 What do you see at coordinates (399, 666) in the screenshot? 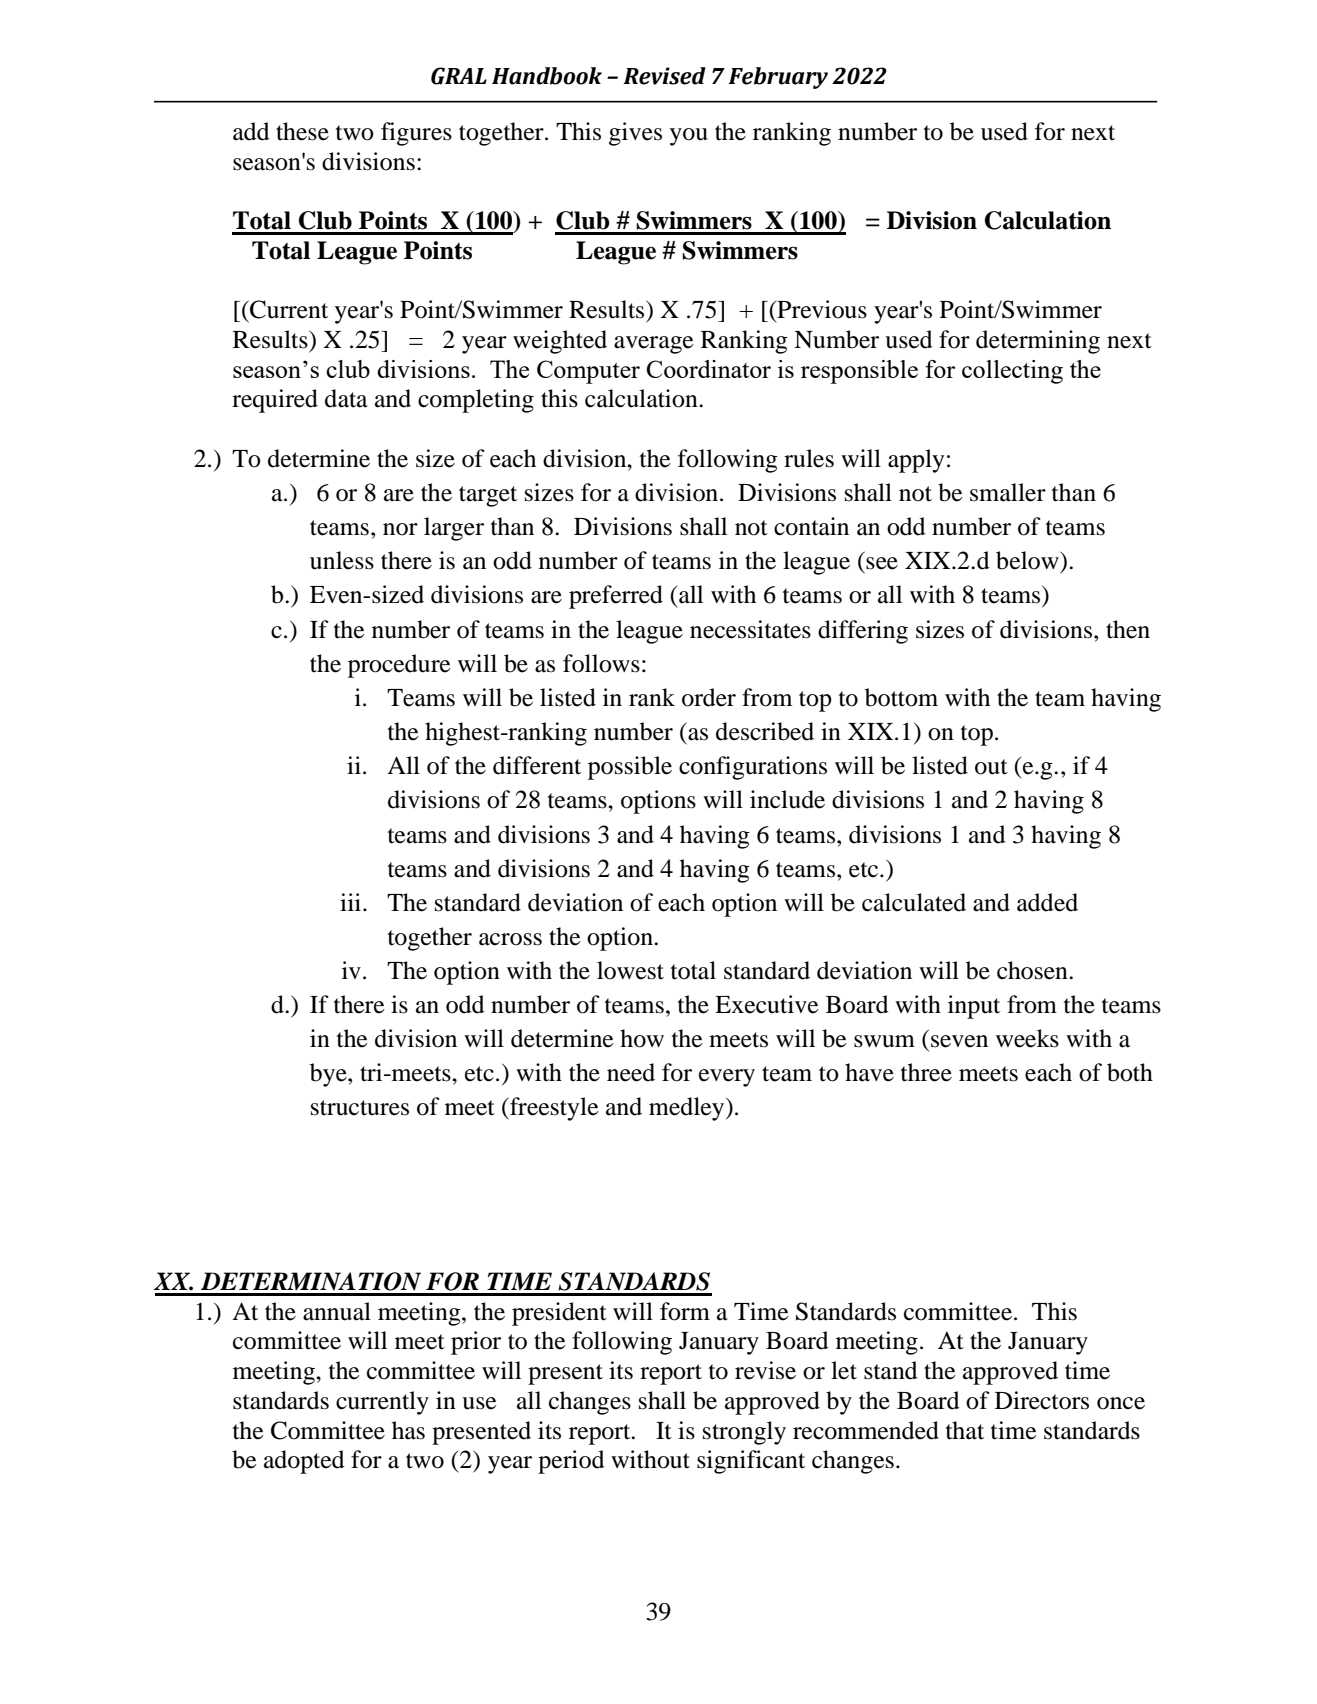
I see `procedure` at bounding box center [399, 666].
